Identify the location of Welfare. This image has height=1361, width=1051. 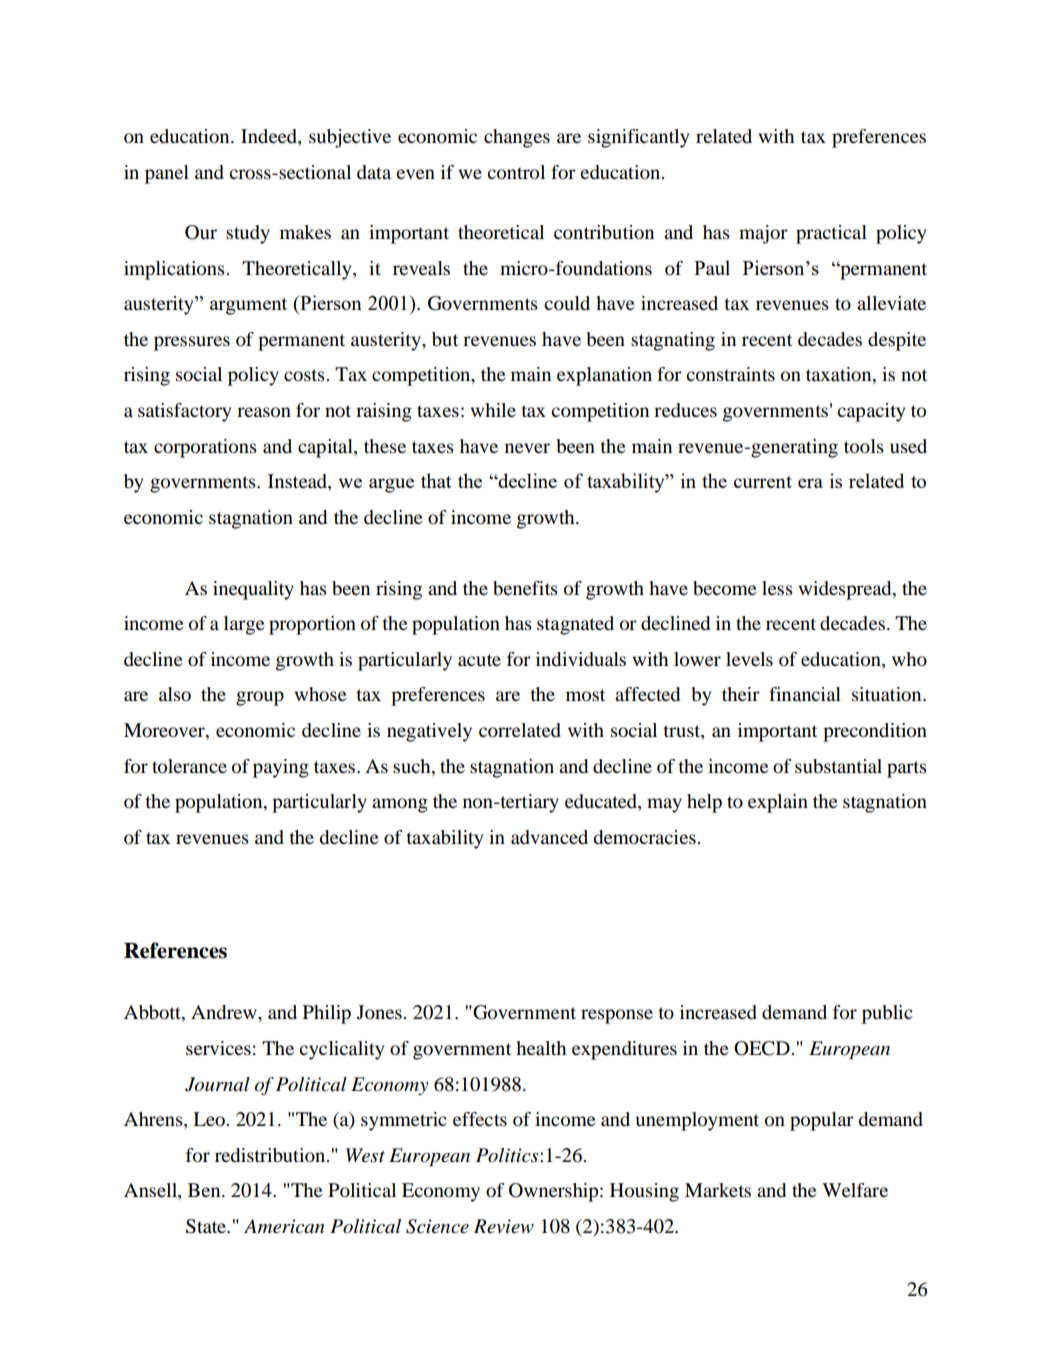
(855, 1190).
